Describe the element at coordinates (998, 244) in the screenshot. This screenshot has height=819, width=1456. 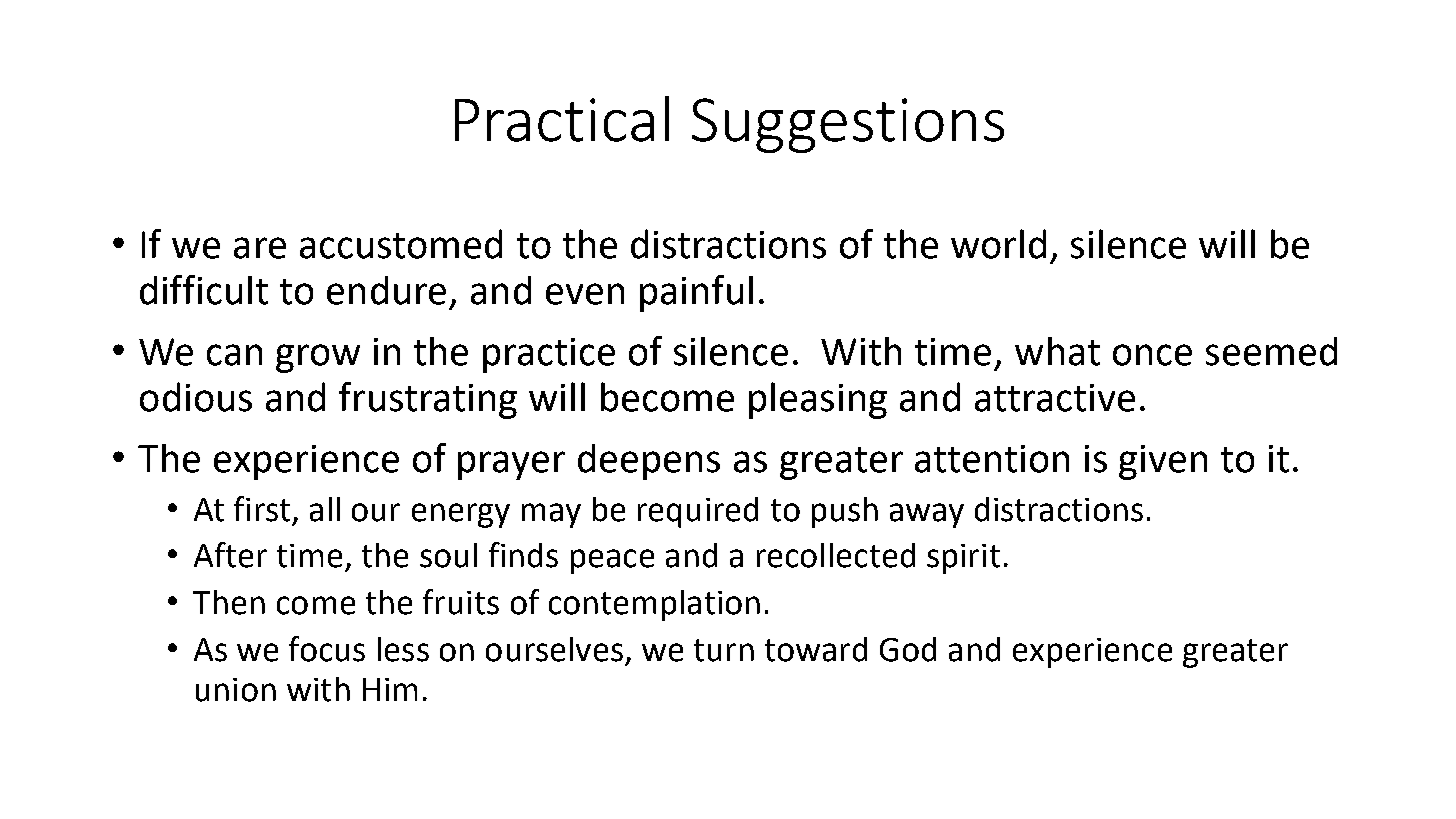
I see `world` at that location.
